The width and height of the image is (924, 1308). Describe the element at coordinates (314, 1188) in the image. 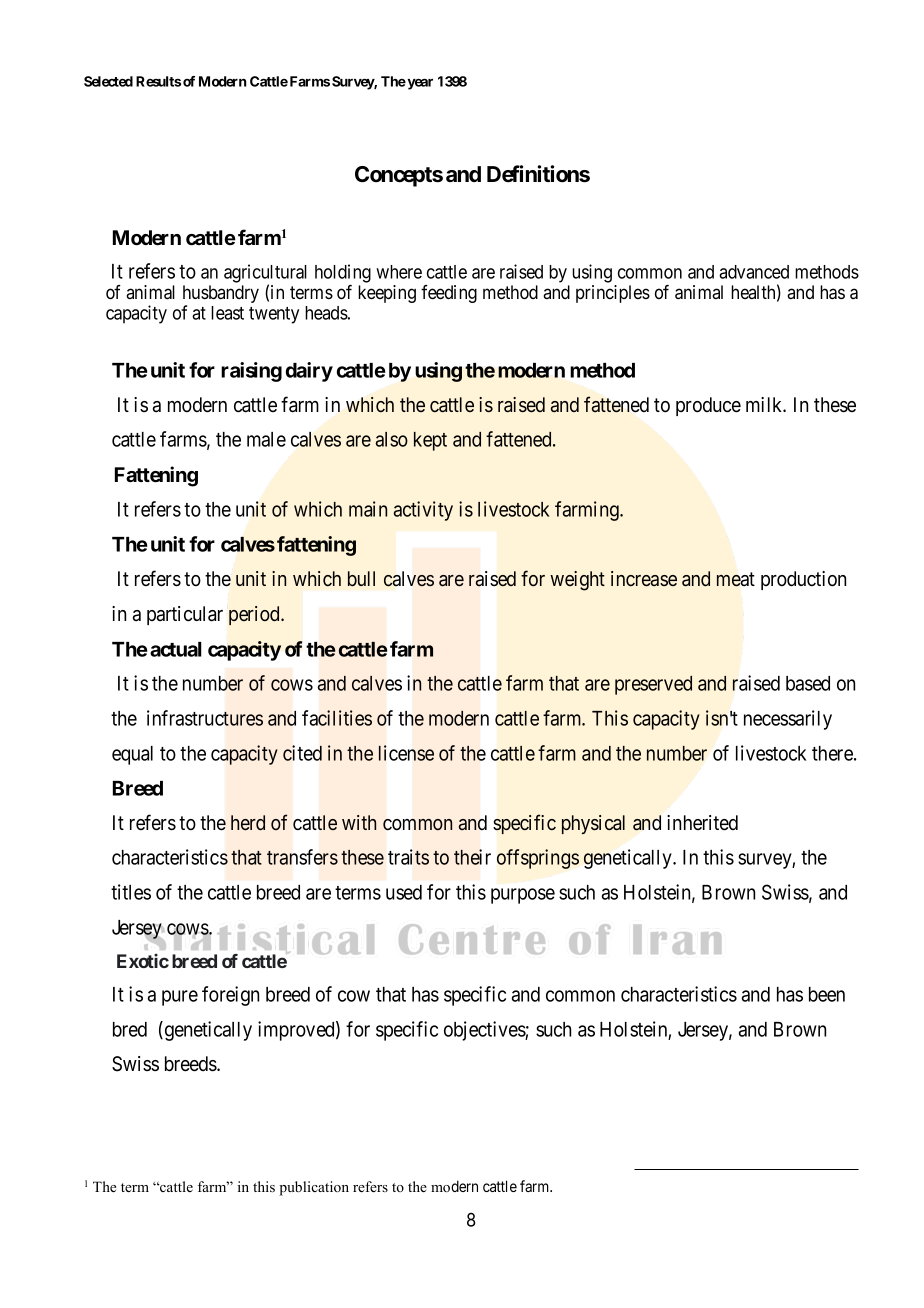

I see `publication` at that location.
